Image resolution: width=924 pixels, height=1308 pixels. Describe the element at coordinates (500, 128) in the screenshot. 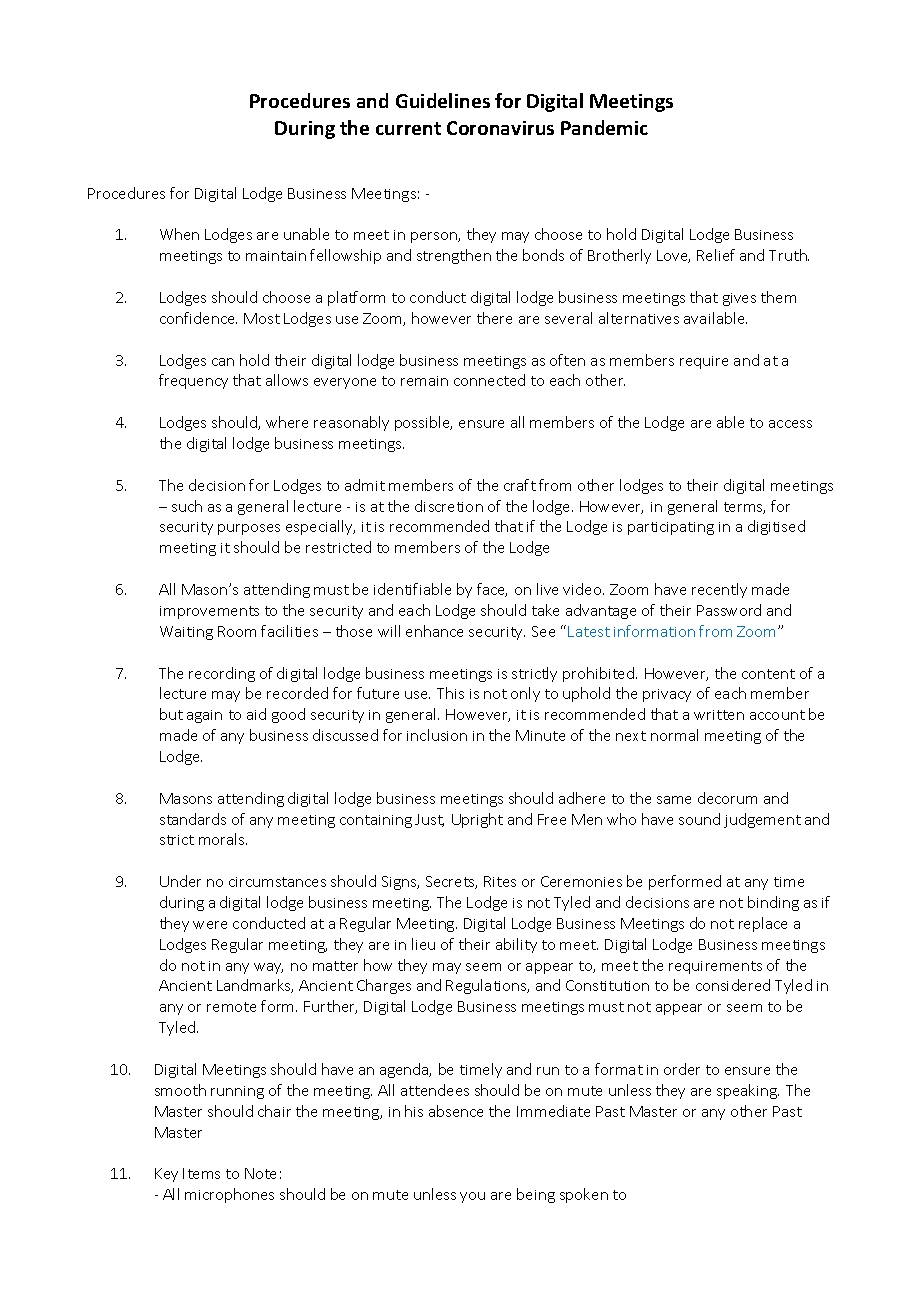

I see `Coronavirus` at that location.
